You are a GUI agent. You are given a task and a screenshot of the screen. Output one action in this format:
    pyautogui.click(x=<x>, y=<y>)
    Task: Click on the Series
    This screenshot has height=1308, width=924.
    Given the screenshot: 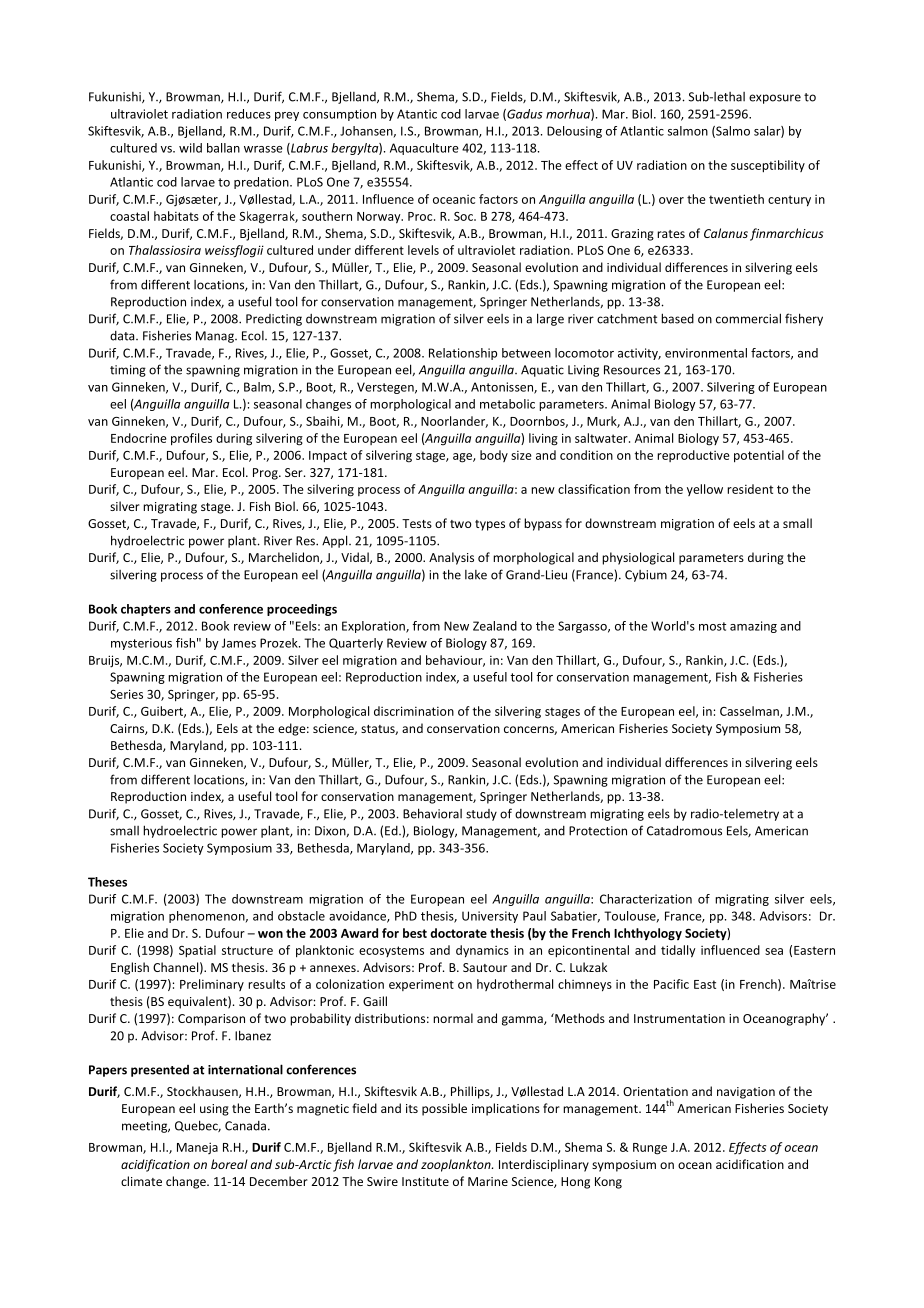 What is the action you would take?
    pyautogui.click(x=126, y=694)
